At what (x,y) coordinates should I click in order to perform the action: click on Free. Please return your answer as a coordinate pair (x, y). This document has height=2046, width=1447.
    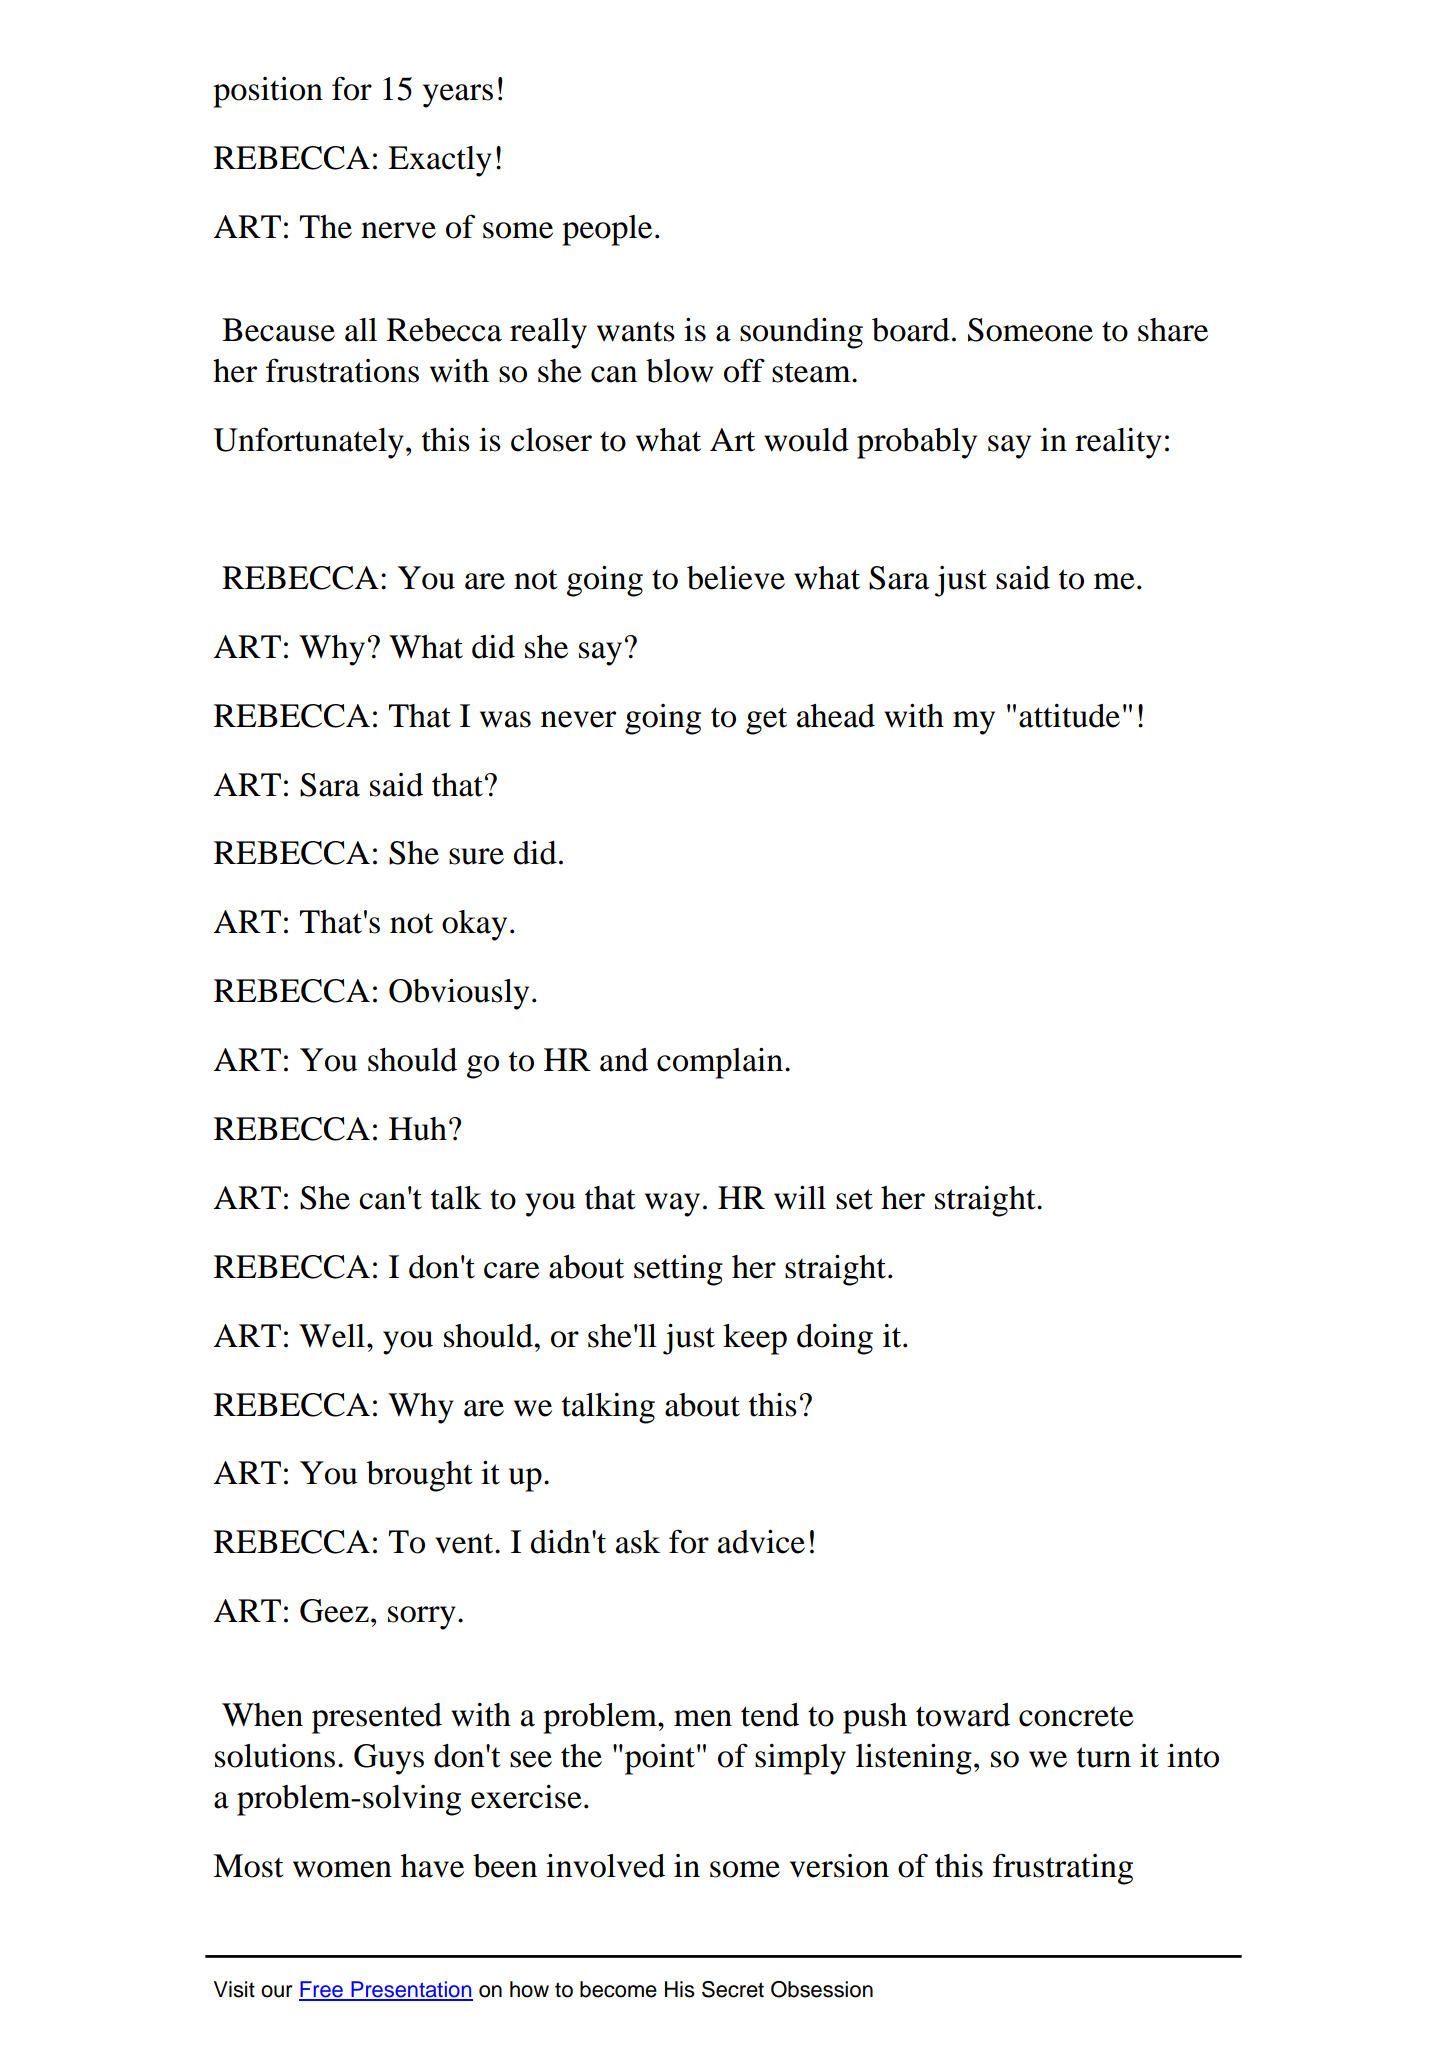
    Looking at the image, I should click on (322, 1990).
